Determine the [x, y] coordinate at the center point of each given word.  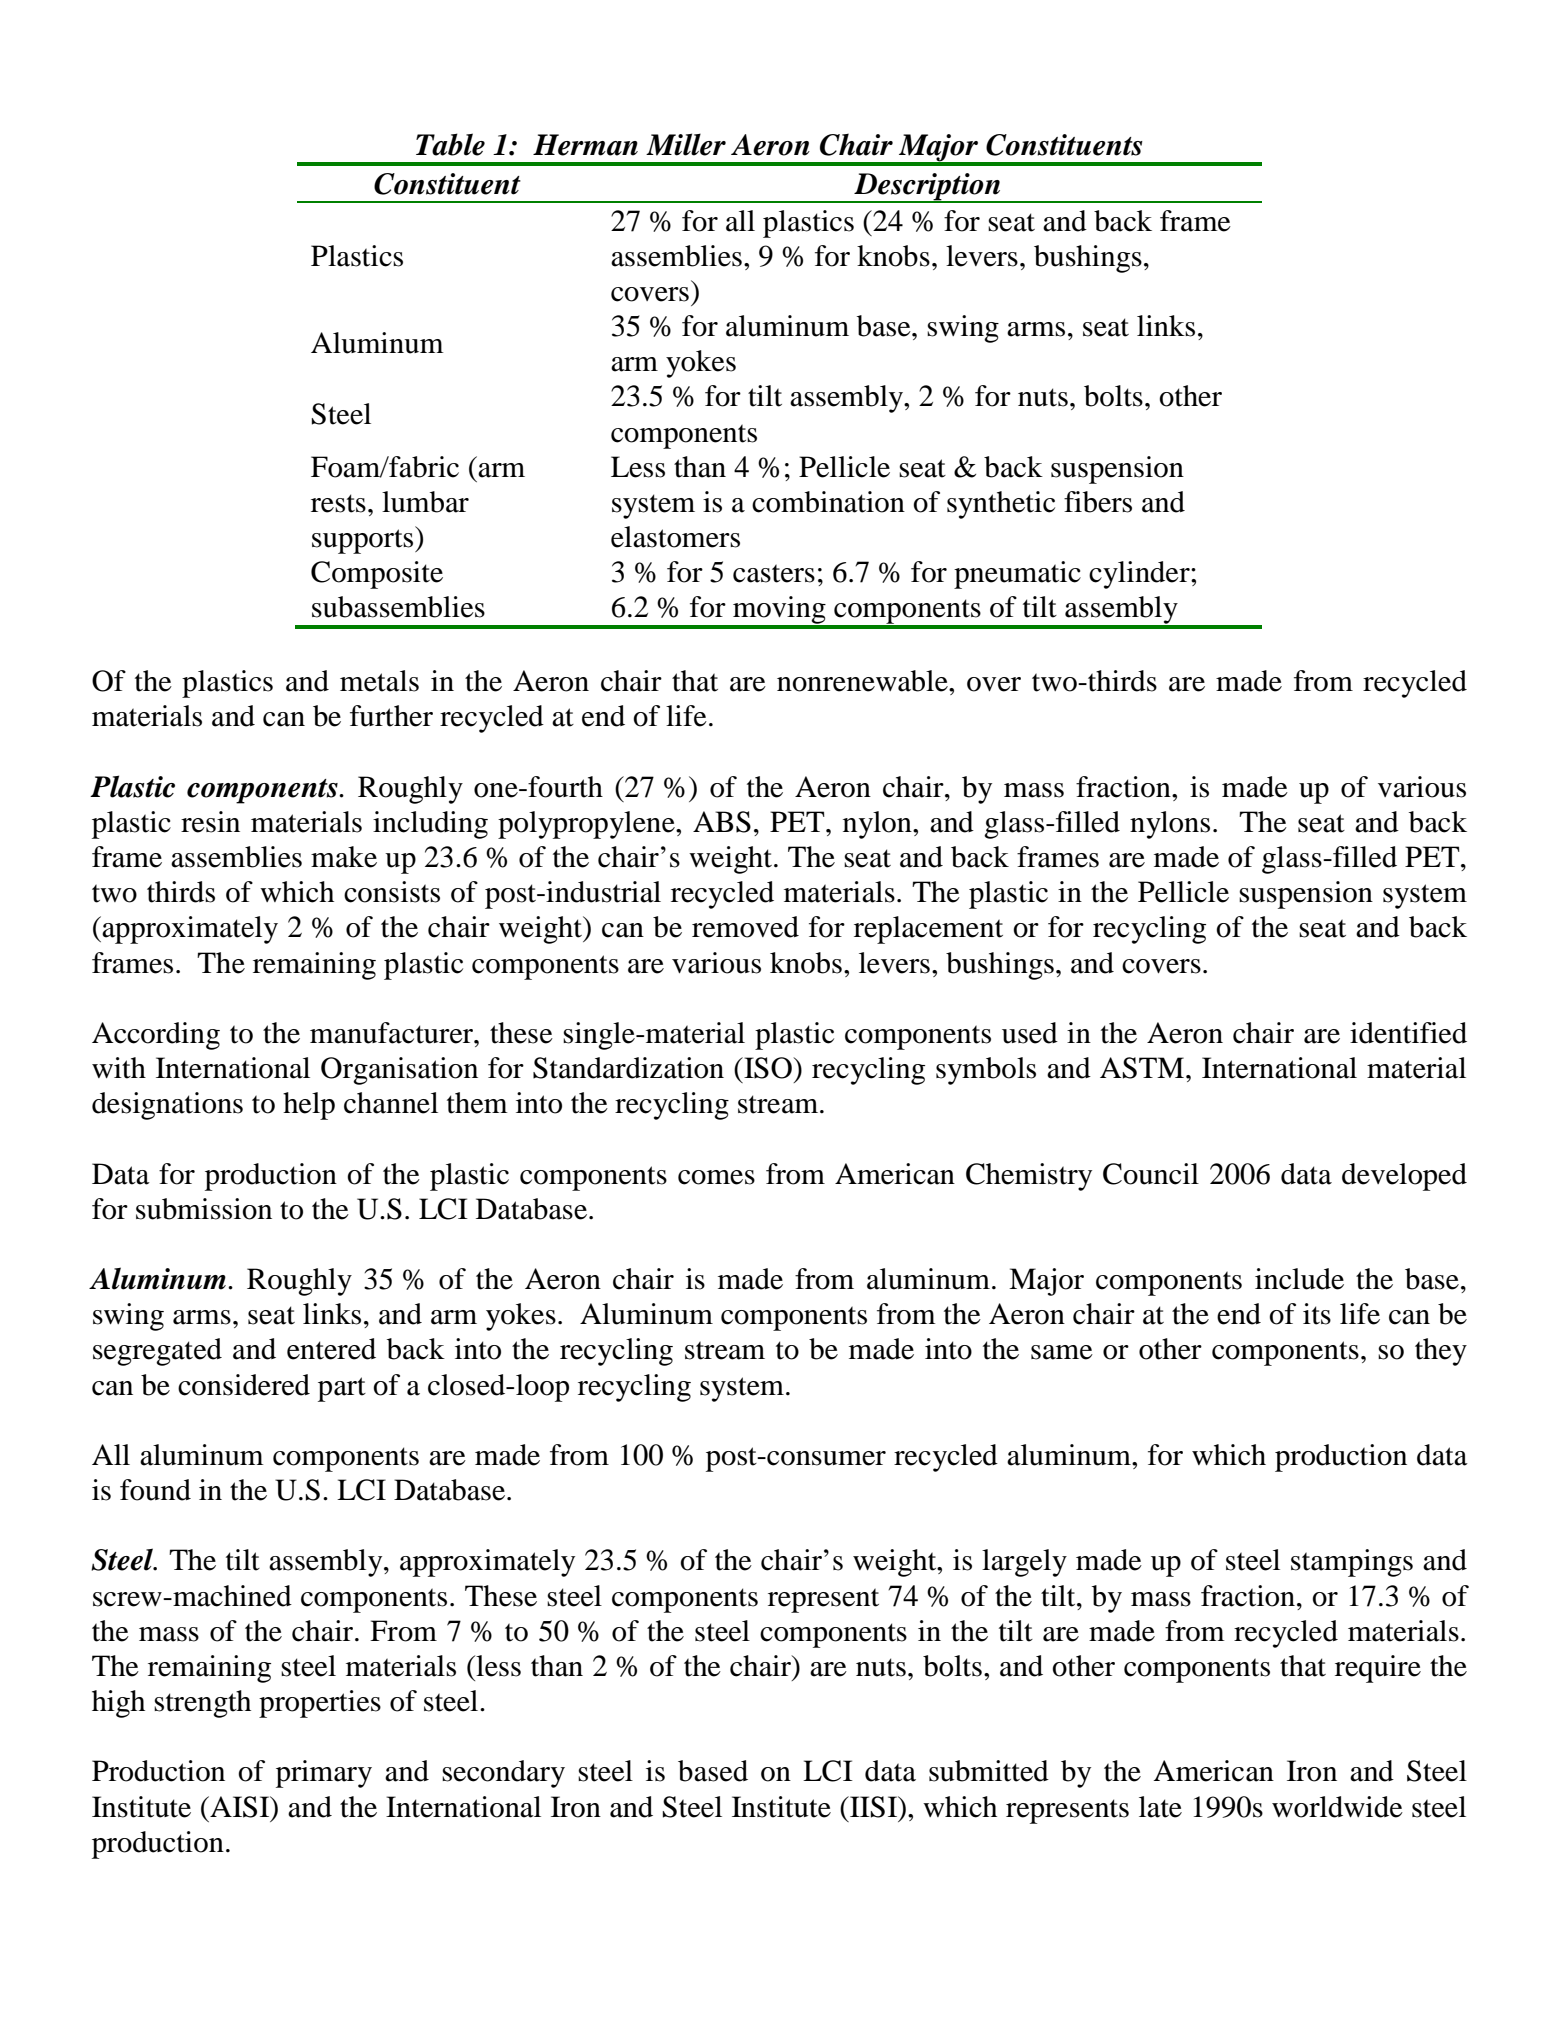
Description [927, 188]
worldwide [1337, 1807]
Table [450, 144]
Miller [686, 144]
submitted [989, 1771]
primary [324, 1774]
